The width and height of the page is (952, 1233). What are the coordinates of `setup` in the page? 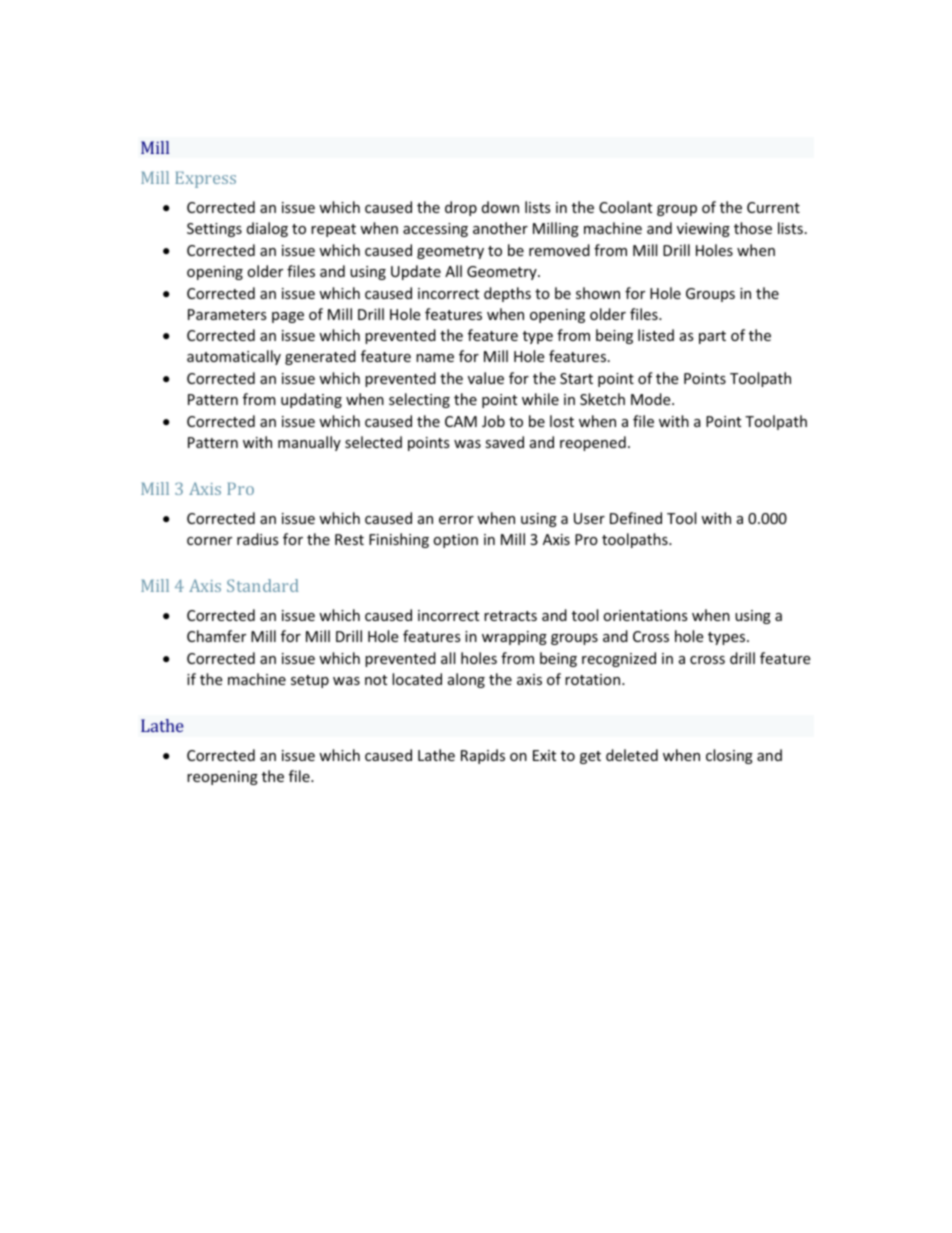 It's located at (310, 681).
